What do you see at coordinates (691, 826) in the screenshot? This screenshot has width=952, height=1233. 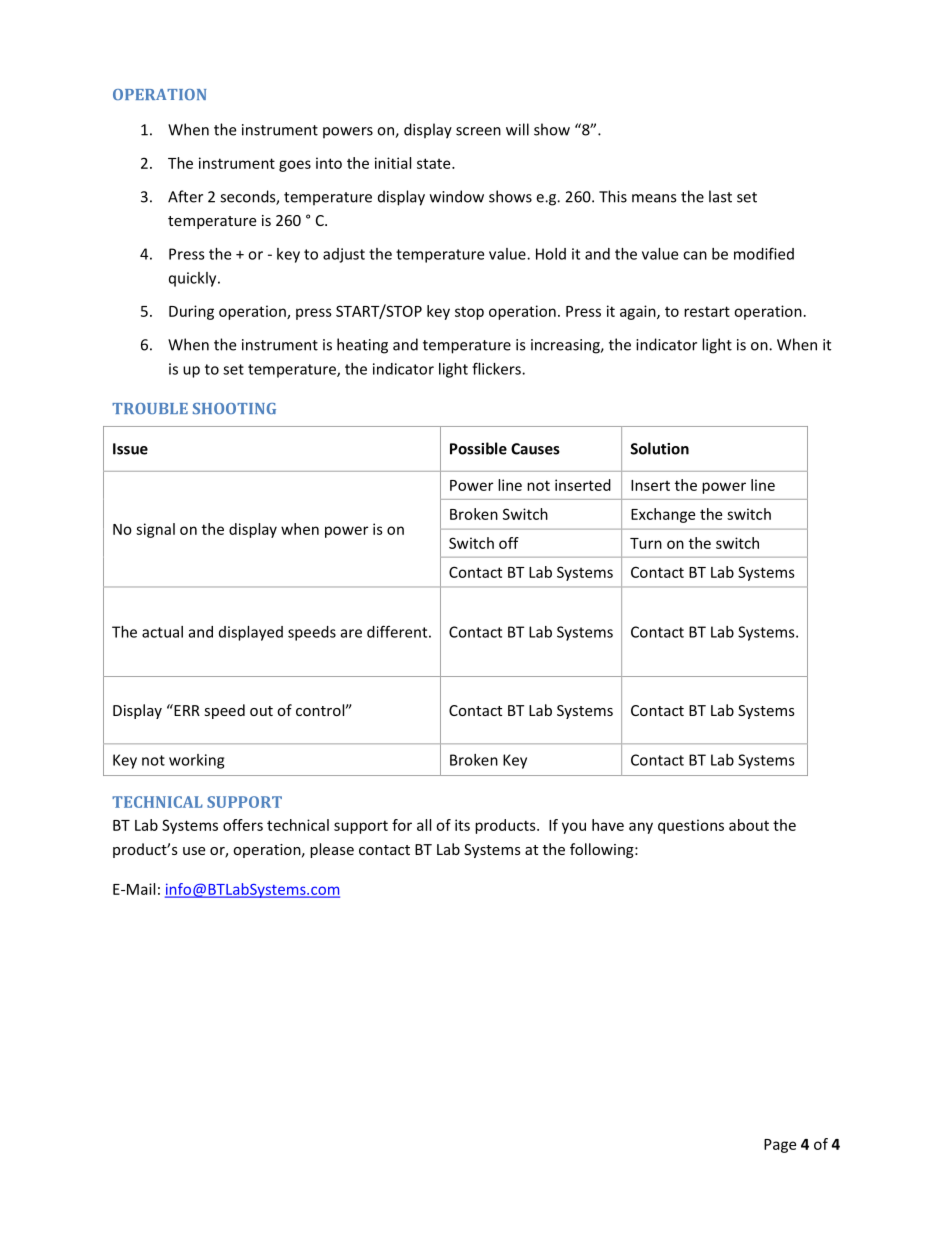 I see `questions` at bounding box center [691, 826].
